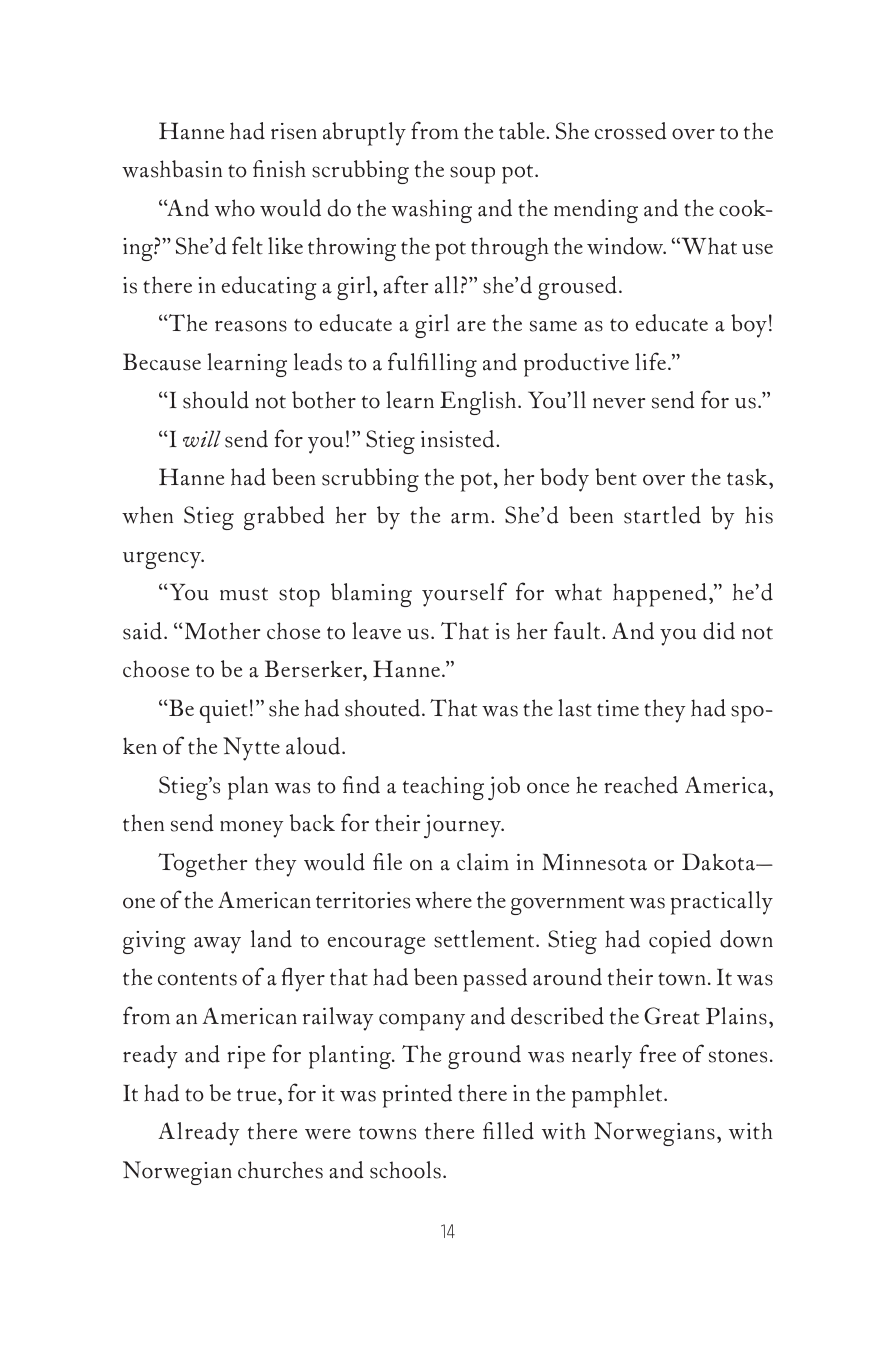  I want to click on schools, so click(405, 1170).
